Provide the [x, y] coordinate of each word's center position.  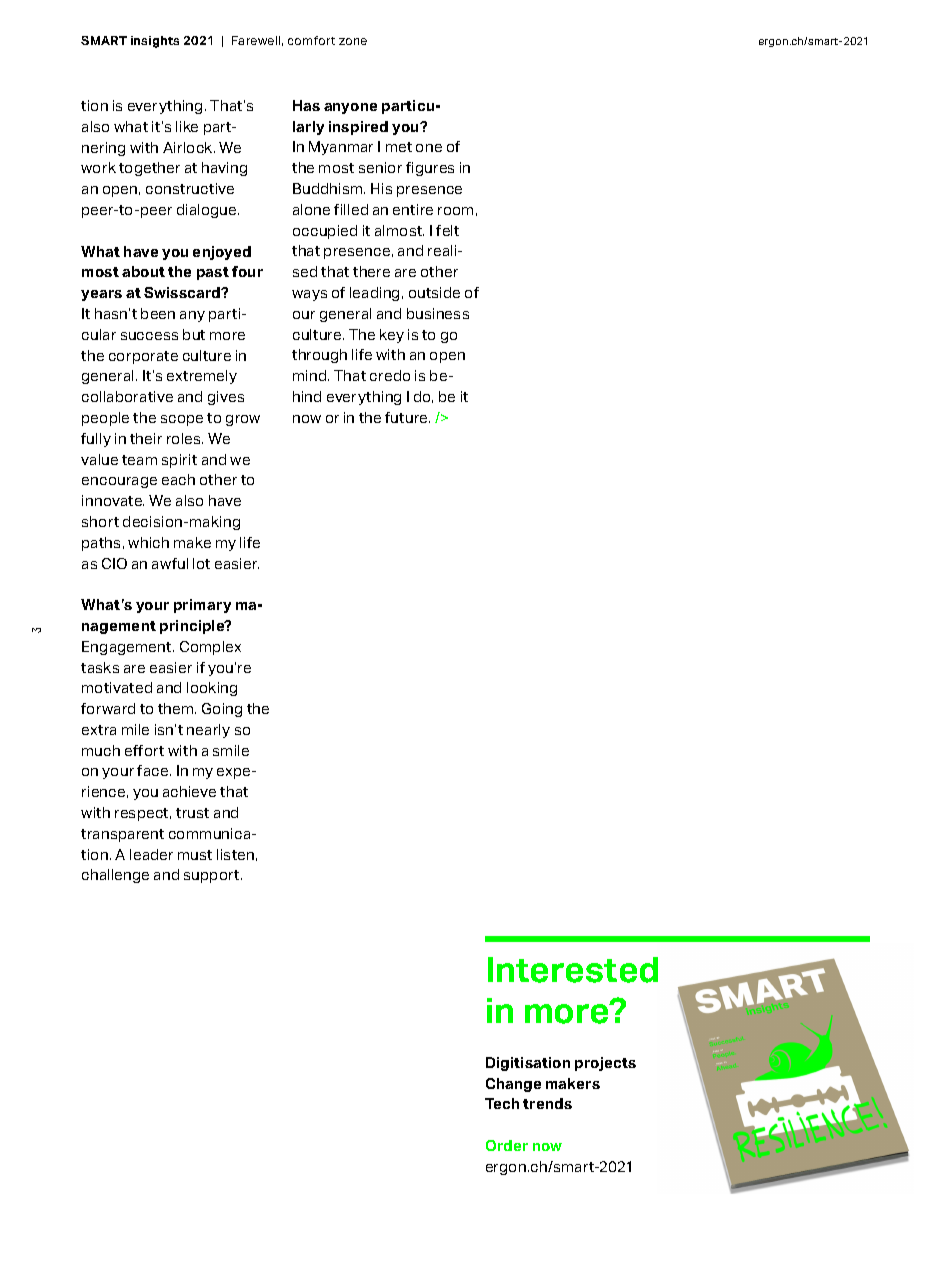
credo [390, 375]
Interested [573, 970]
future [407, 417]
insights [155, 42]
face [154, 770]
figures [430, 169]
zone [353, 41]
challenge [115, 876]
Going [222, 710]
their [146, 438]
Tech [502, 1103]
